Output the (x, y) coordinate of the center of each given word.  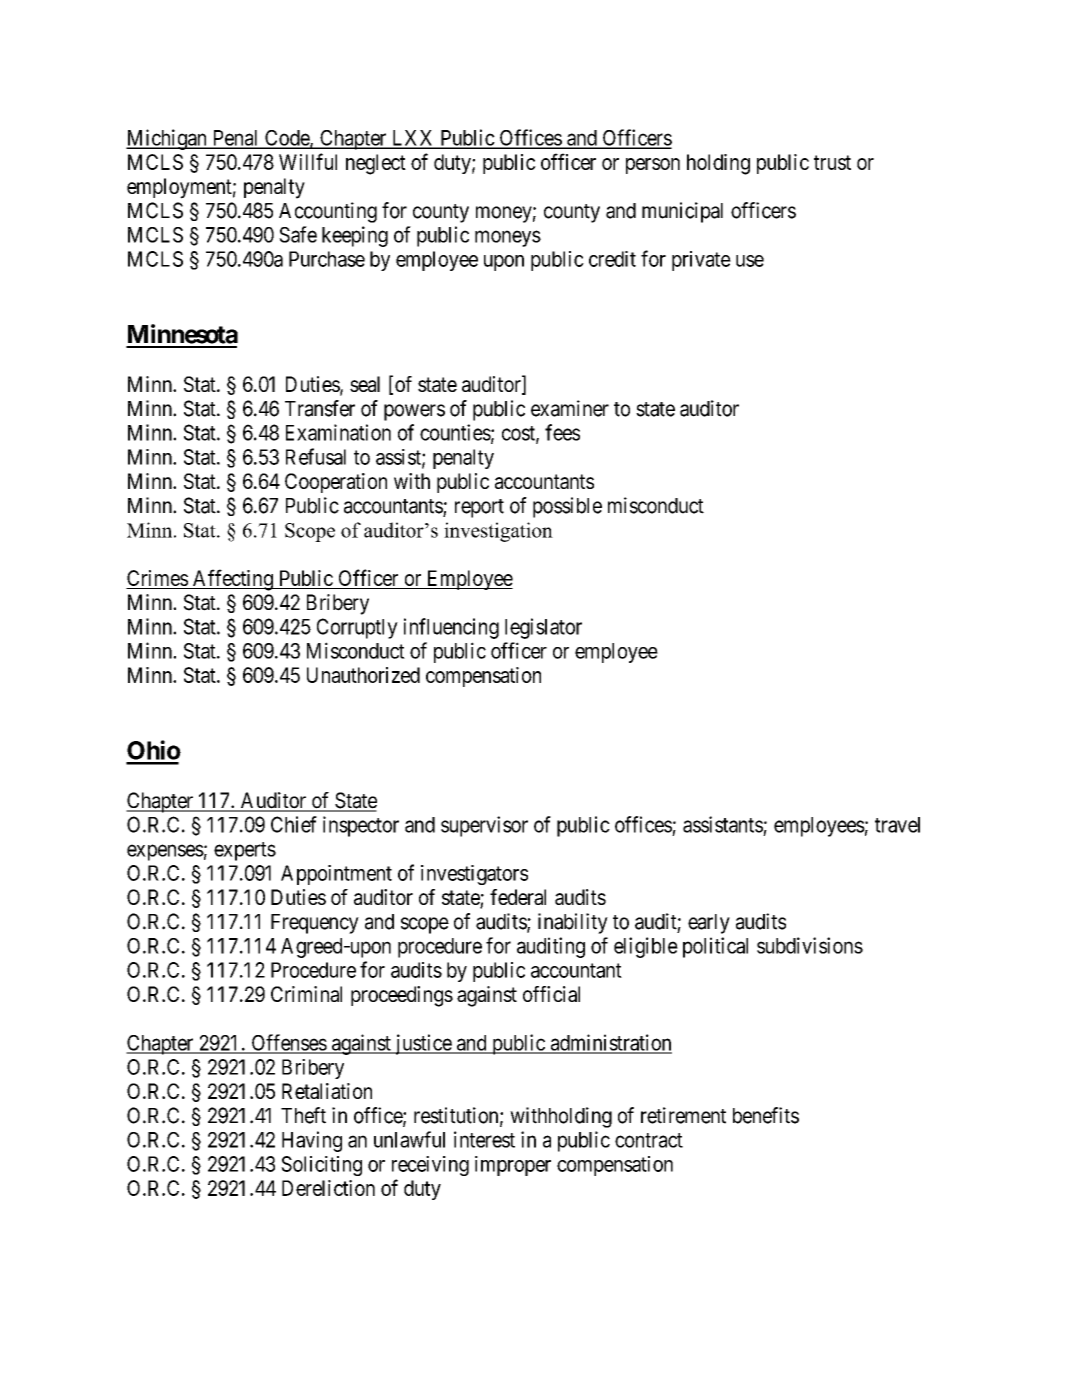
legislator (543, 628)
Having (312, 1141)
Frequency (315, 924)
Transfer (320, 408)
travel (897, 825)
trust (832, 162)
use (750, 261)
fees (562, 432)
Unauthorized (363, 675)
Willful (308, 161)
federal (518, 897)
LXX (413, 139)
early (709, 924)
